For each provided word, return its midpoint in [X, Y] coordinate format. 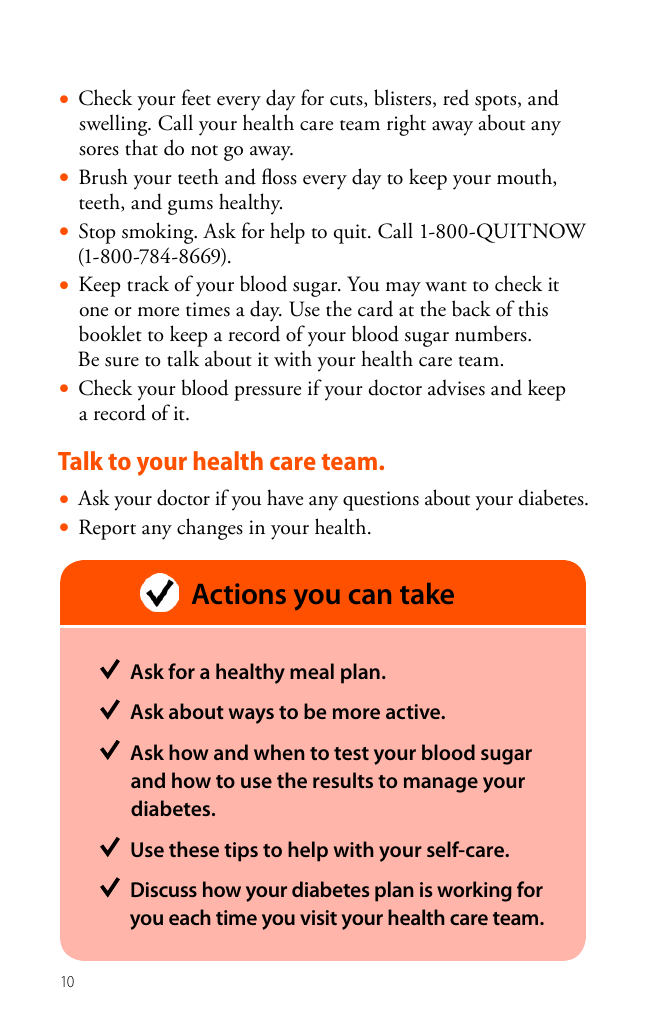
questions [381, 501]
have [285, 497]
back [471, 308]
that [141, 147]
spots [497, 103]
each [190, 917]
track [148, 283]
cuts [347, 101]
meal [312, 671]
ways [251, 716]
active [414, 711]
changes [210, 529]
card [375, 308]
